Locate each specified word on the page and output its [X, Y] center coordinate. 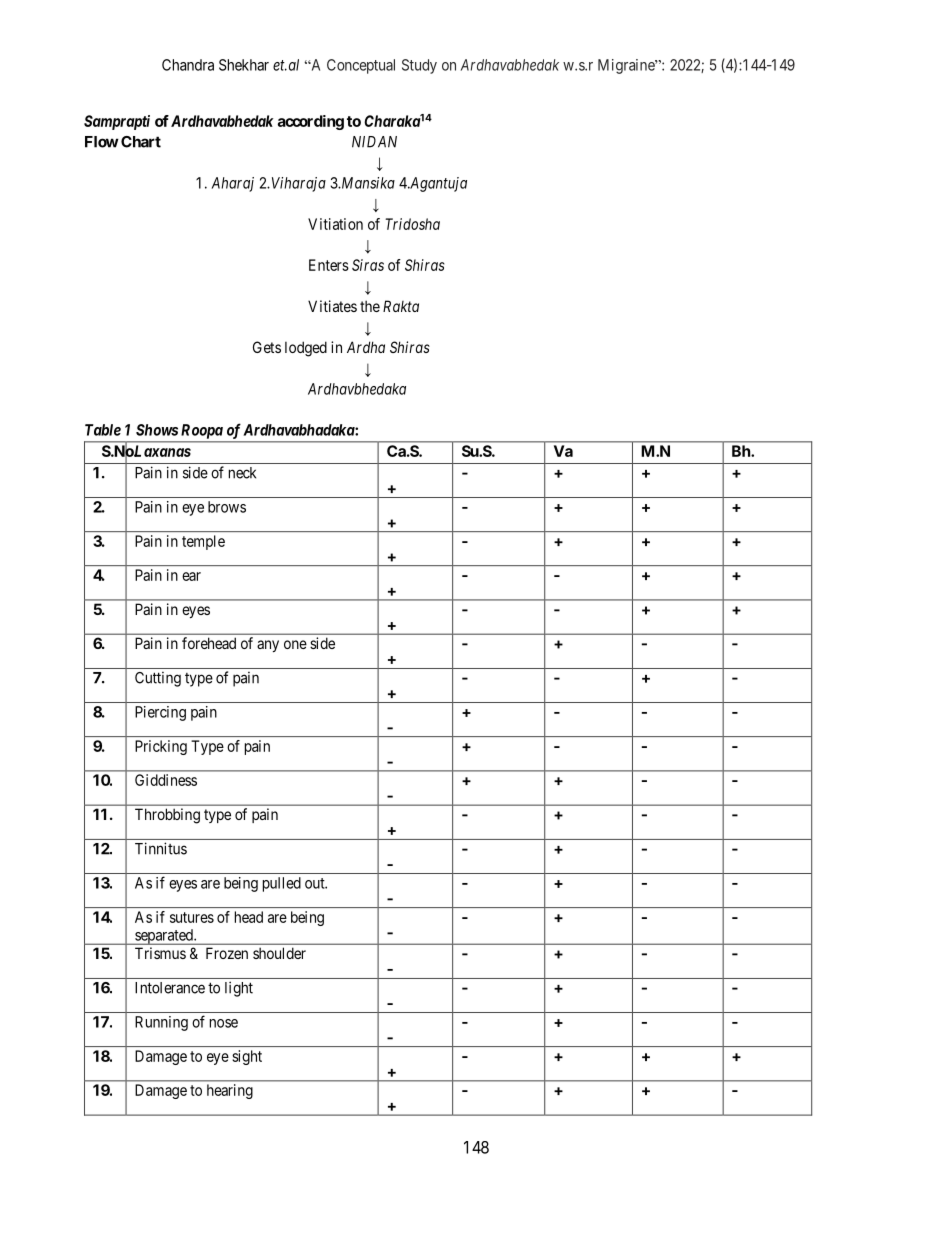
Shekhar [244, 65]
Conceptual [361, 66]
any [268, 646]
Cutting [158, 679]
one [295, 644]
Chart [141, 142]
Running [161, 1023]
